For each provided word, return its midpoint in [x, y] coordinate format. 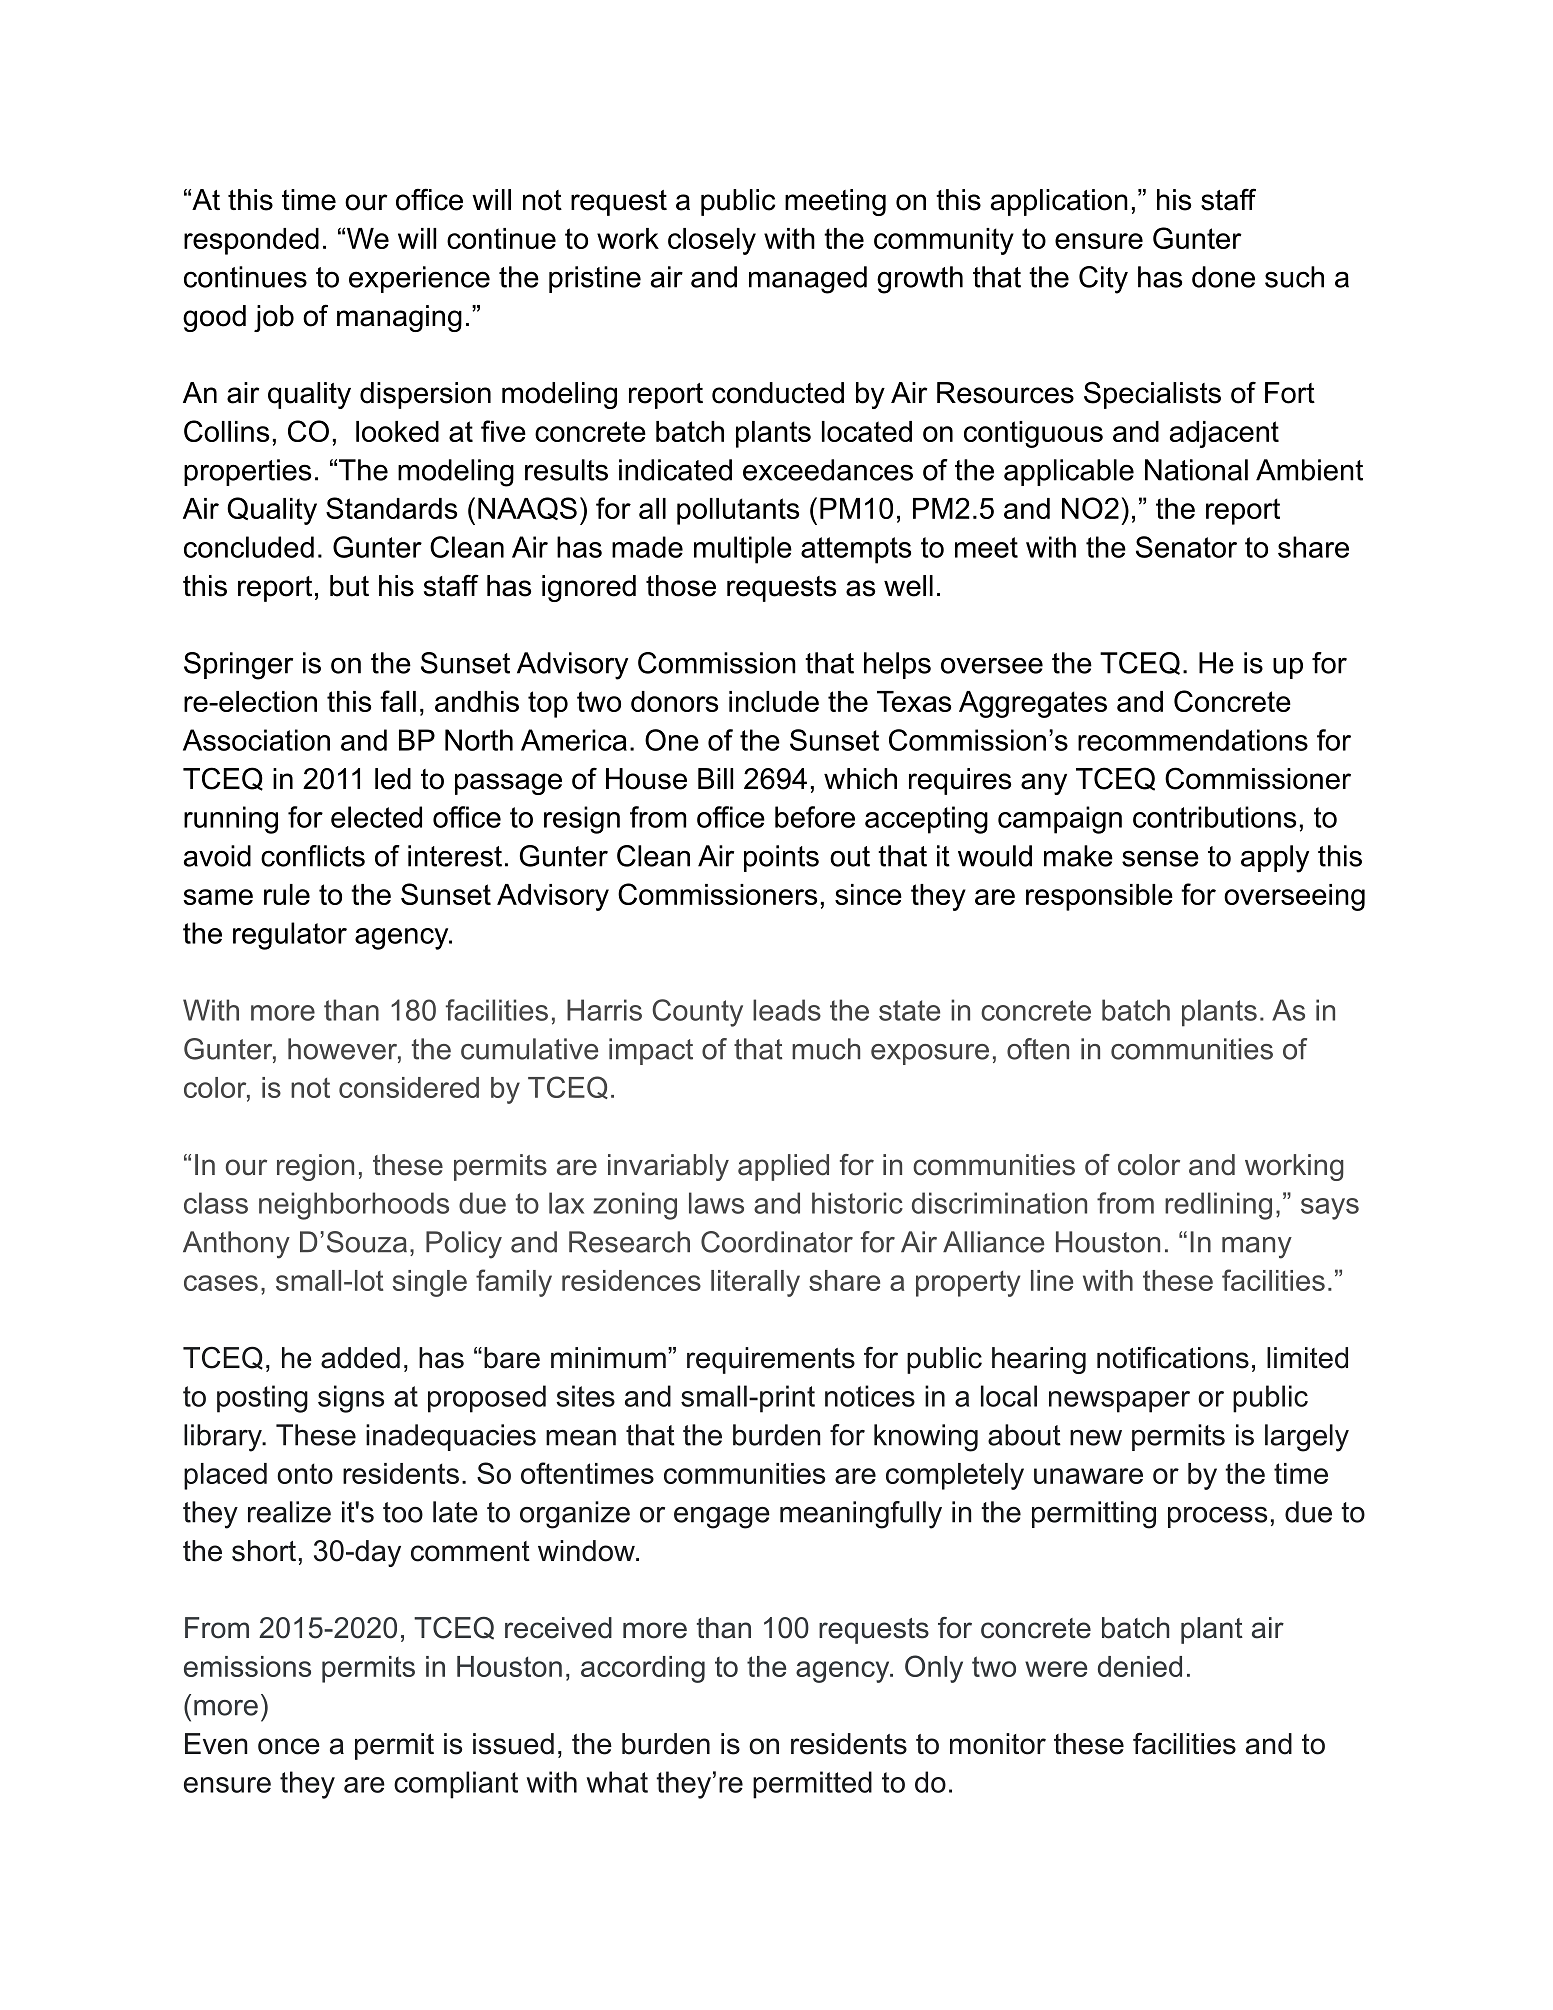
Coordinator [777, 1242]
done [1223, 277]
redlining [1218, 1206]
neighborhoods [354, 1206]
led [393, 779]
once [289, 1746]
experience [419, 279]
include [774, 701]
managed [808, 280]
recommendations [1193, 740]
